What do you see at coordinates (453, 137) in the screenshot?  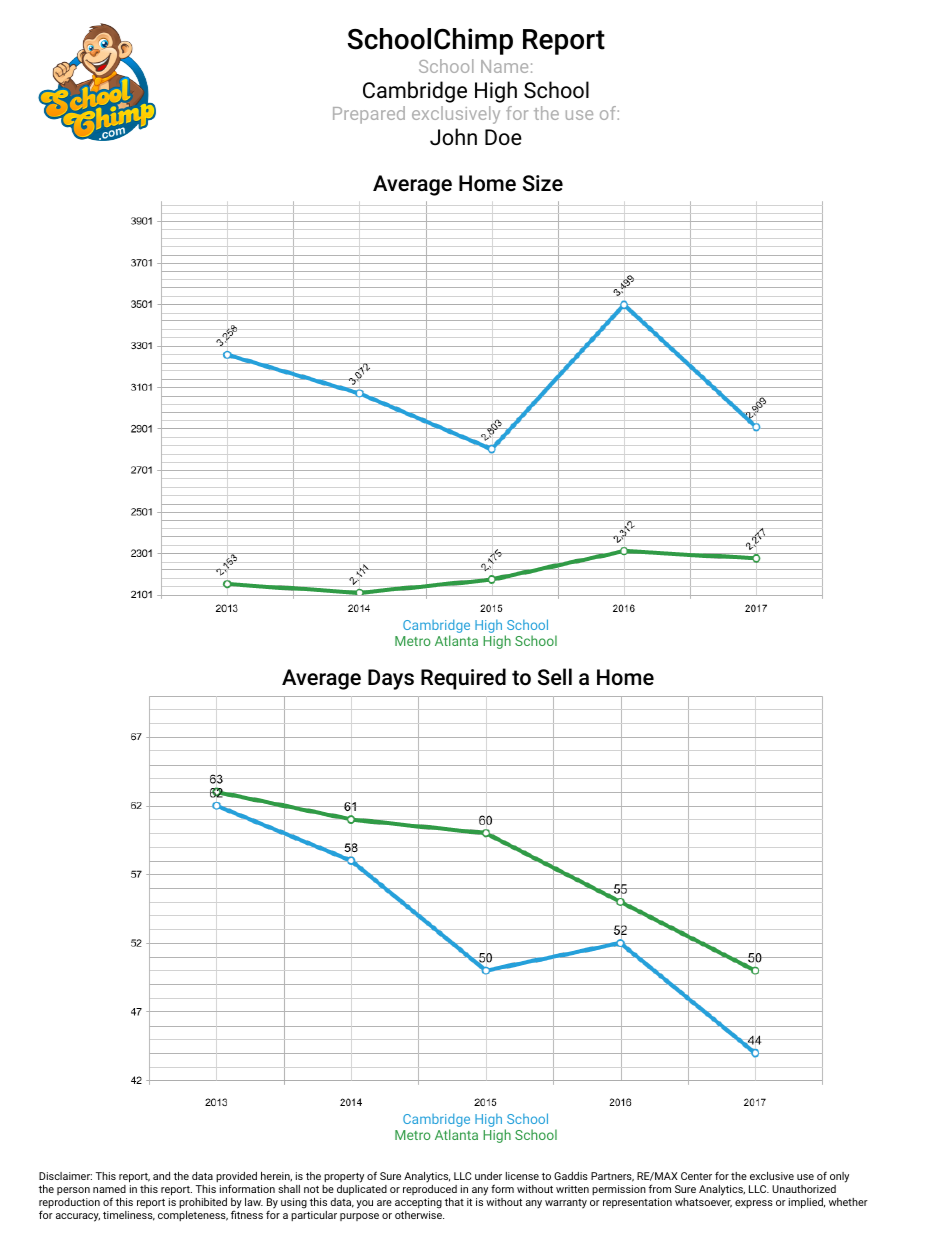 I see `John` at bounding box center [453, 137].
